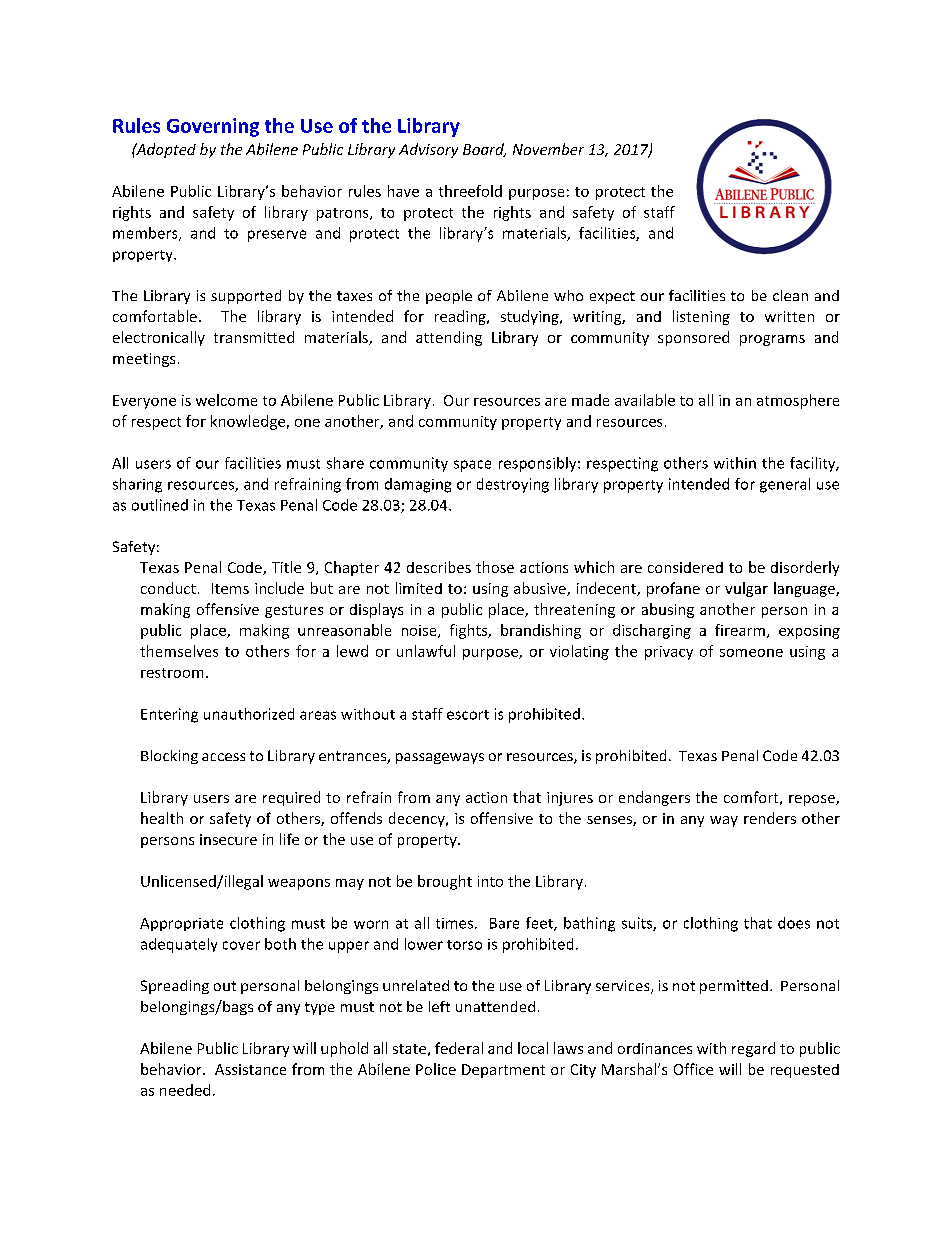 Image resolution: width=952 pixels, height=1233 pixels. What do you see at coordinates (459, 1048) in the image?
I see `federal` at bounding box center [459, 1048].
